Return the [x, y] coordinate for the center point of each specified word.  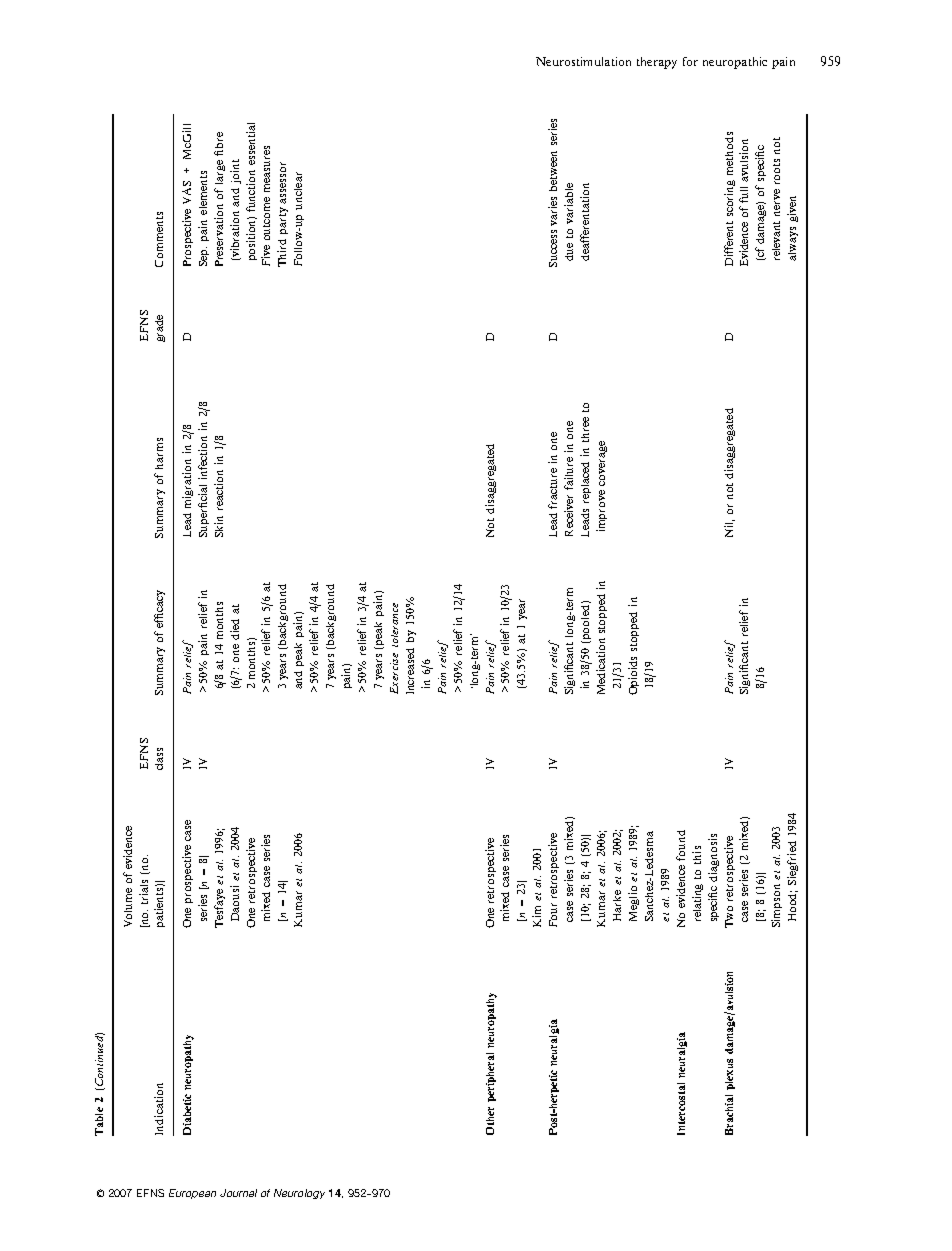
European [192, 1194]
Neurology [299, 1194]
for [690, 61]
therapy [657, 63]
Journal [238, 1193]
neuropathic [735, 63]
